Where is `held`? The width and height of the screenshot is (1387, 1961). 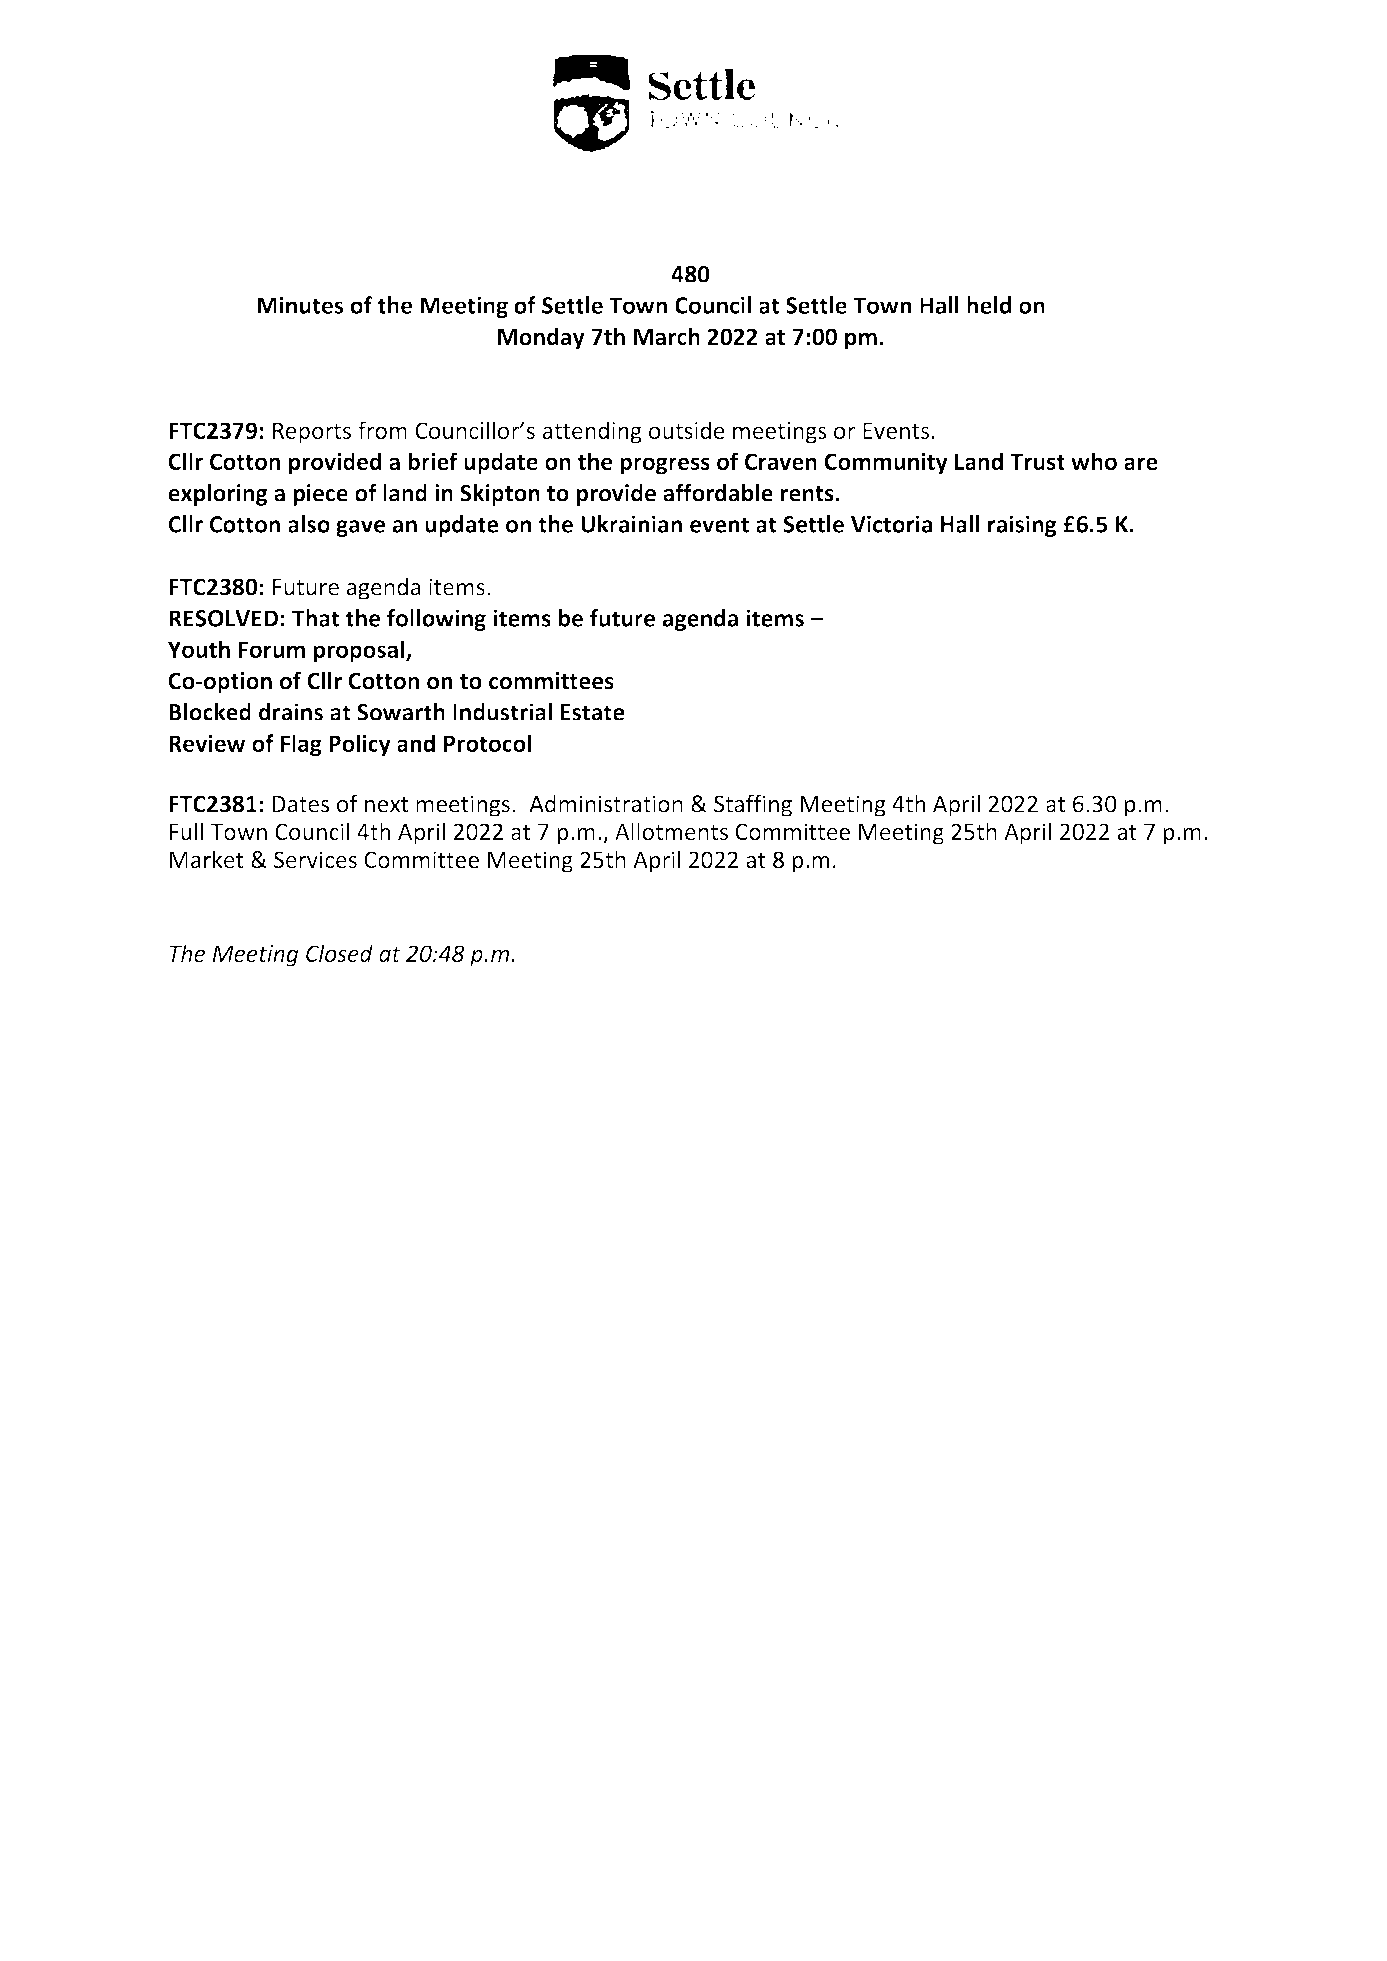
held is located at coordinates (989, 305).
